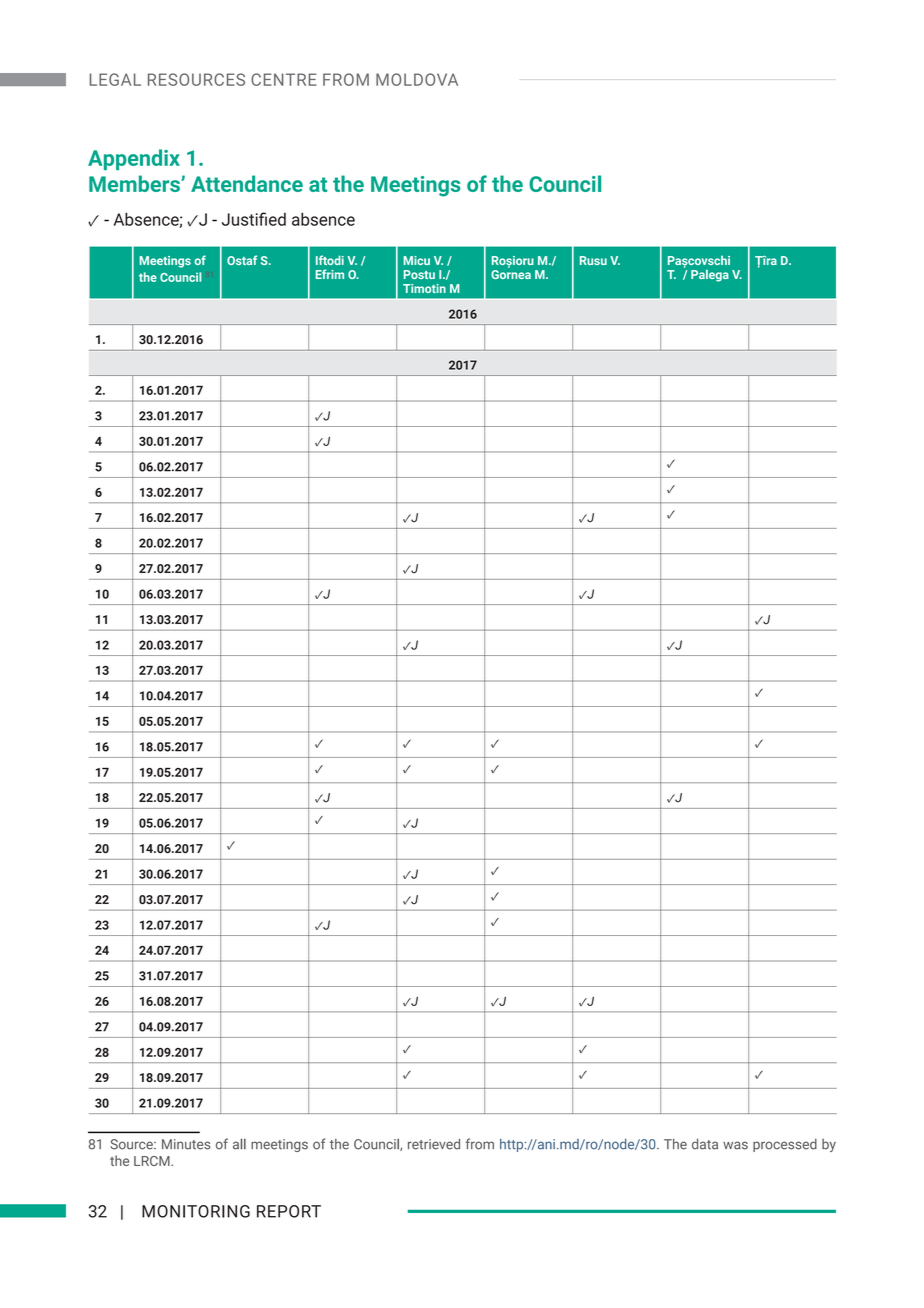 This screenshot has width=924, height=1308. I want to click on MOLDOVA, so click(417, 79).
